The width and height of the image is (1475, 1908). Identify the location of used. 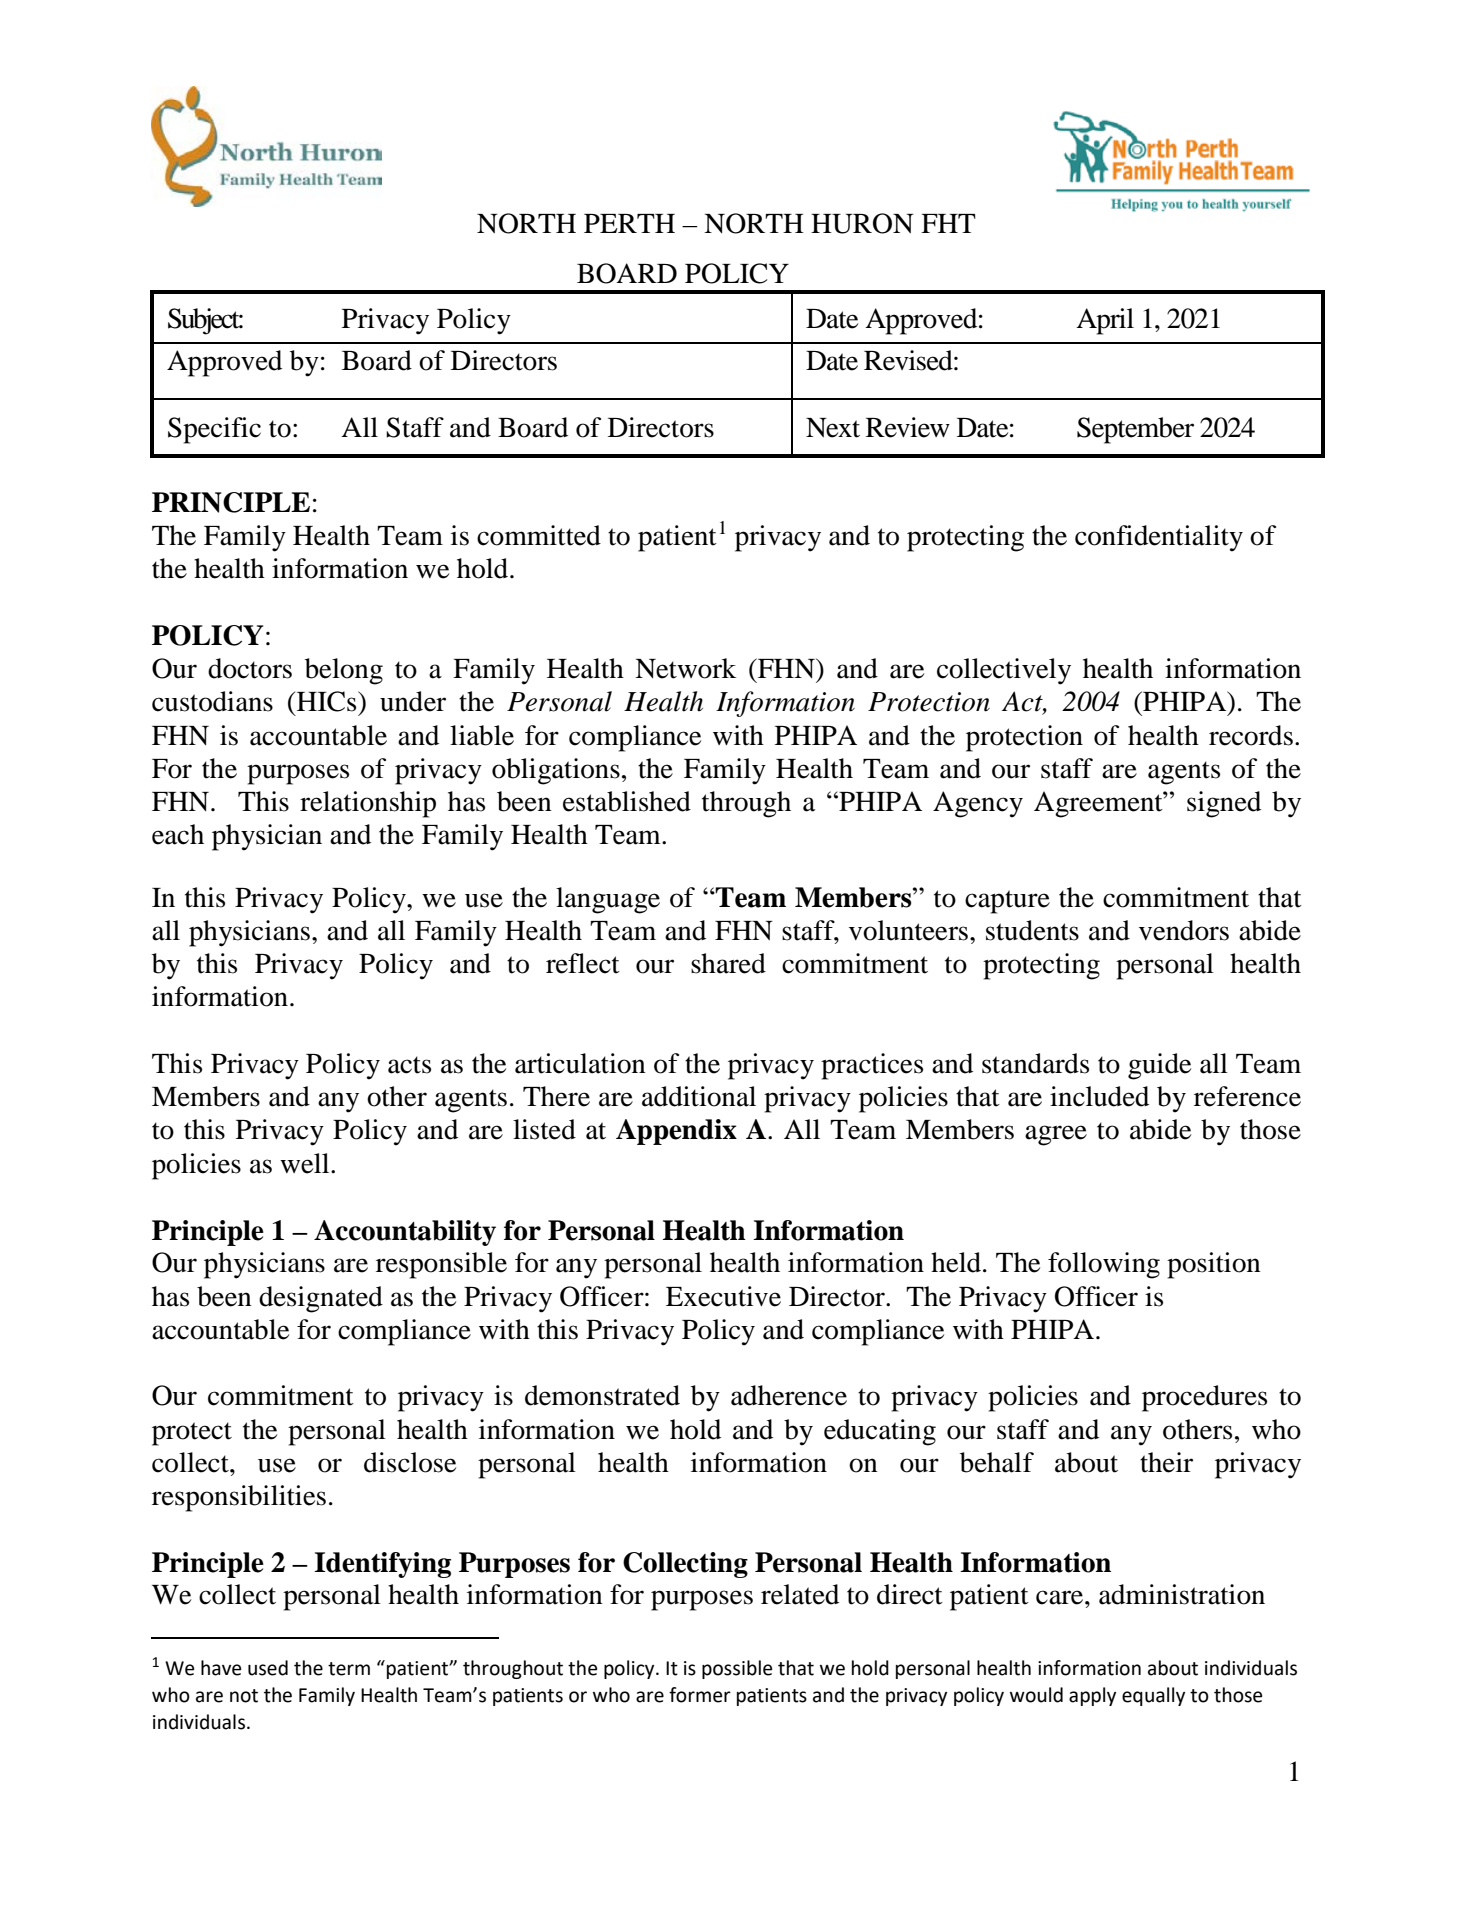
(268, 1668).
